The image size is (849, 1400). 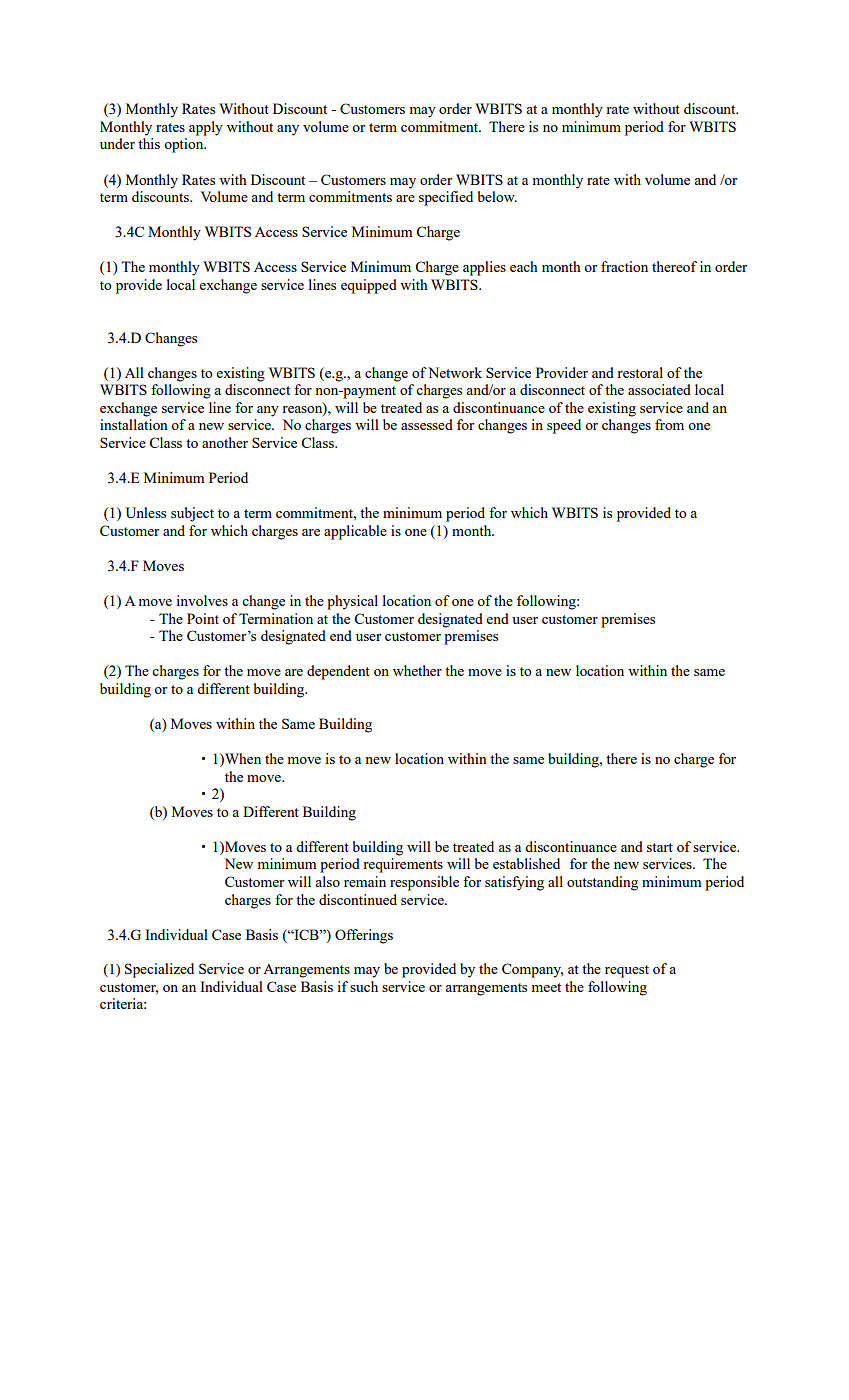 What do you see at coordinates (185, 145) in the image?
I see `option` at bounding box center [185, 145].
